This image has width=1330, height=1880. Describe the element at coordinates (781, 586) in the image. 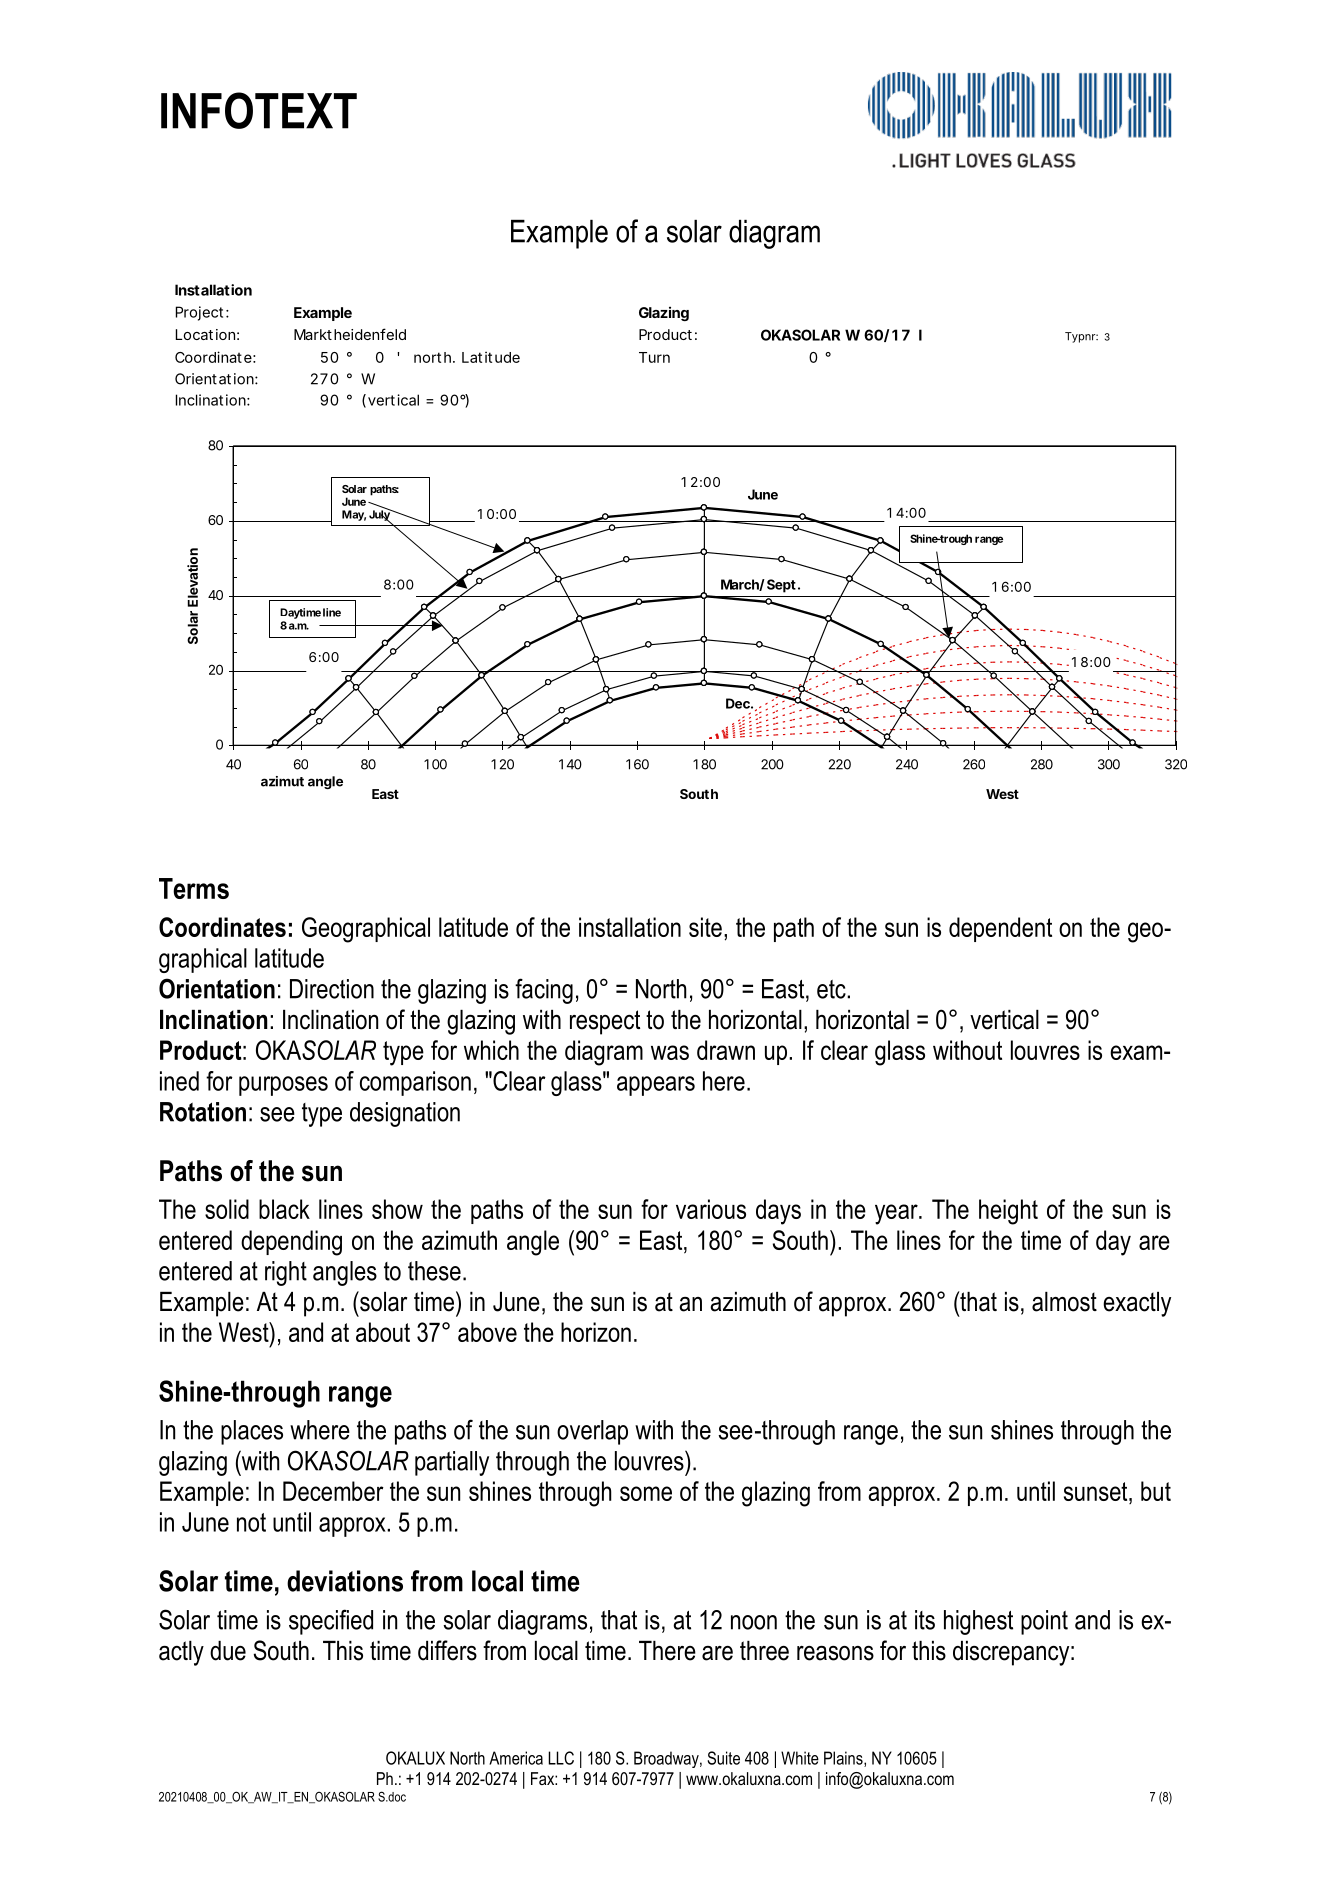

I see `Sept` at that location.
